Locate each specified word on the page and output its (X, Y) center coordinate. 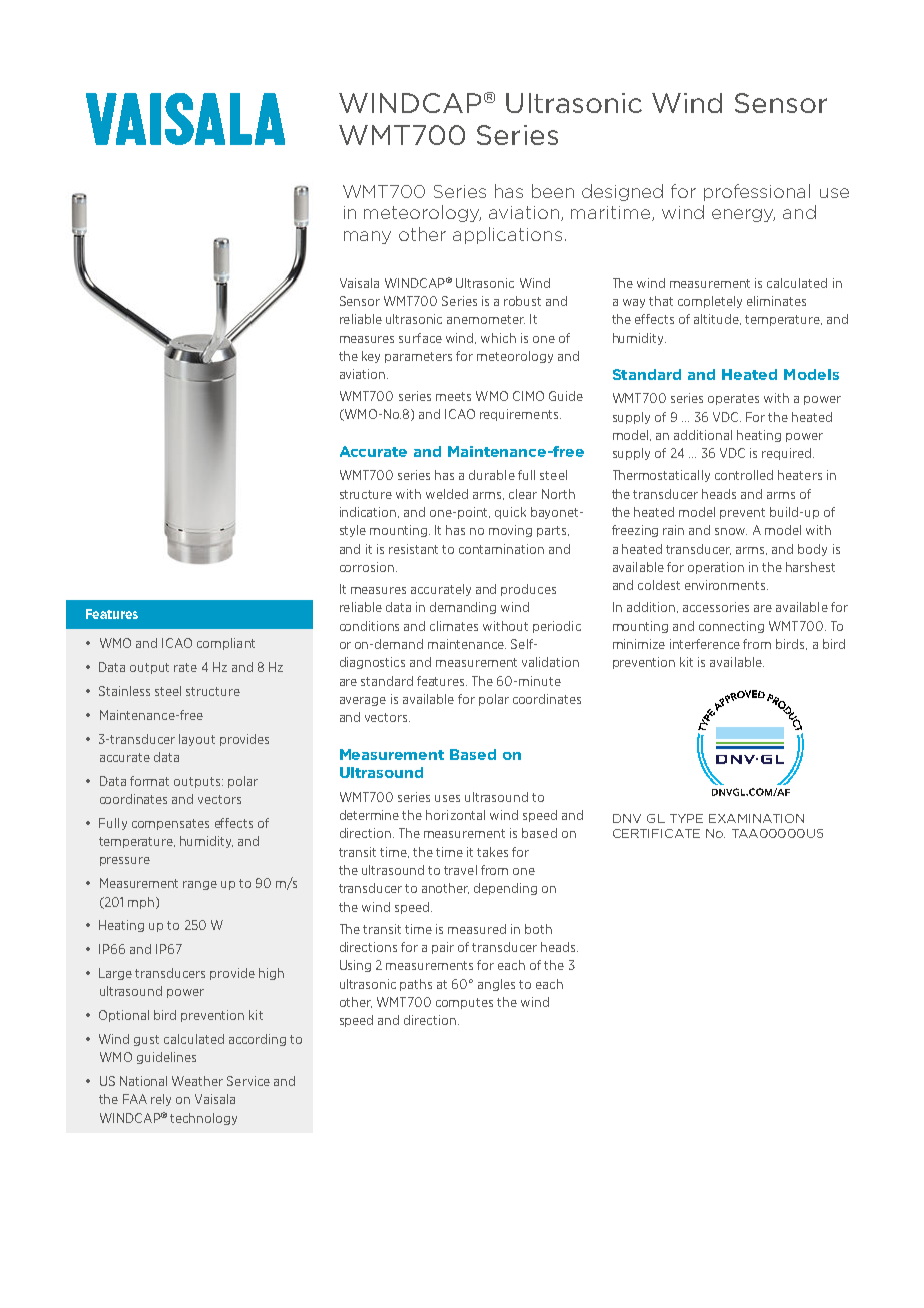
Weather (197, 1081)
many (367, 237)
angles (496, 985)
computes (464, 1003)
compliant (226, 644)
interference (705, 644)
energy (743, 215)
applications (507, 235)
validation (550, 662)
